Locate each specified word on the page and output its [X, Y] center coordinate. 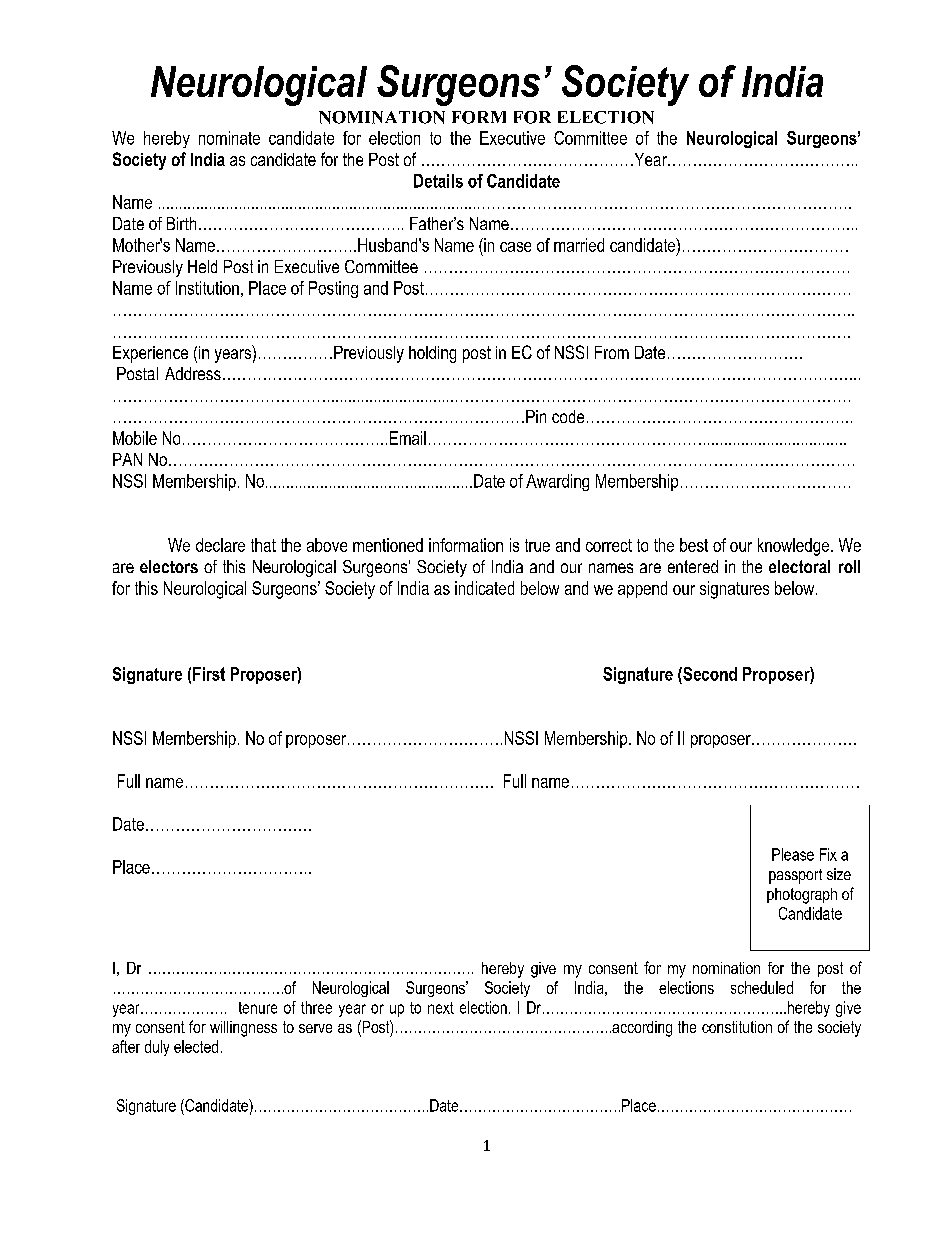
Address [193, 373]
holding [432, 354]
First [209, 674]
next [441, 1008]
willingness [243, 1029]
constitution [737, 1027]
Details [438, 181]
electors [169, 566]
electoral [799, 566]
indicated [484, 588]
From [612, 352]
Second [709, 674]
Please [793, 854]
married [579, 245]
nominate [229, 138]
